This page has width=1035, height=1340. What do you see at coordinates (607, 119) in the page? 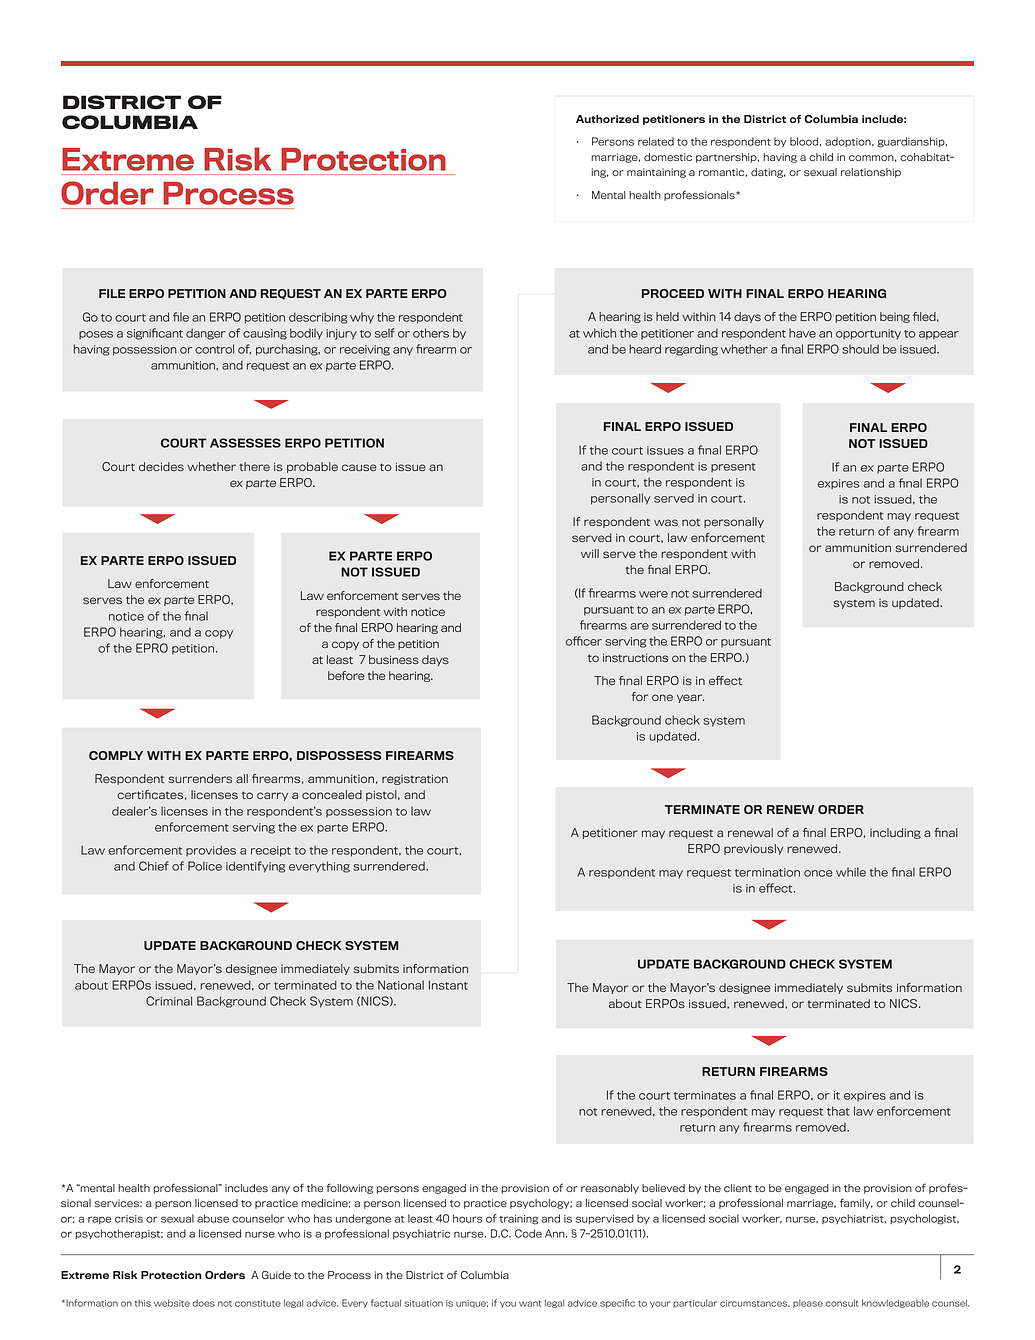
I see `Authorized` at bounding box center [607, 119].
